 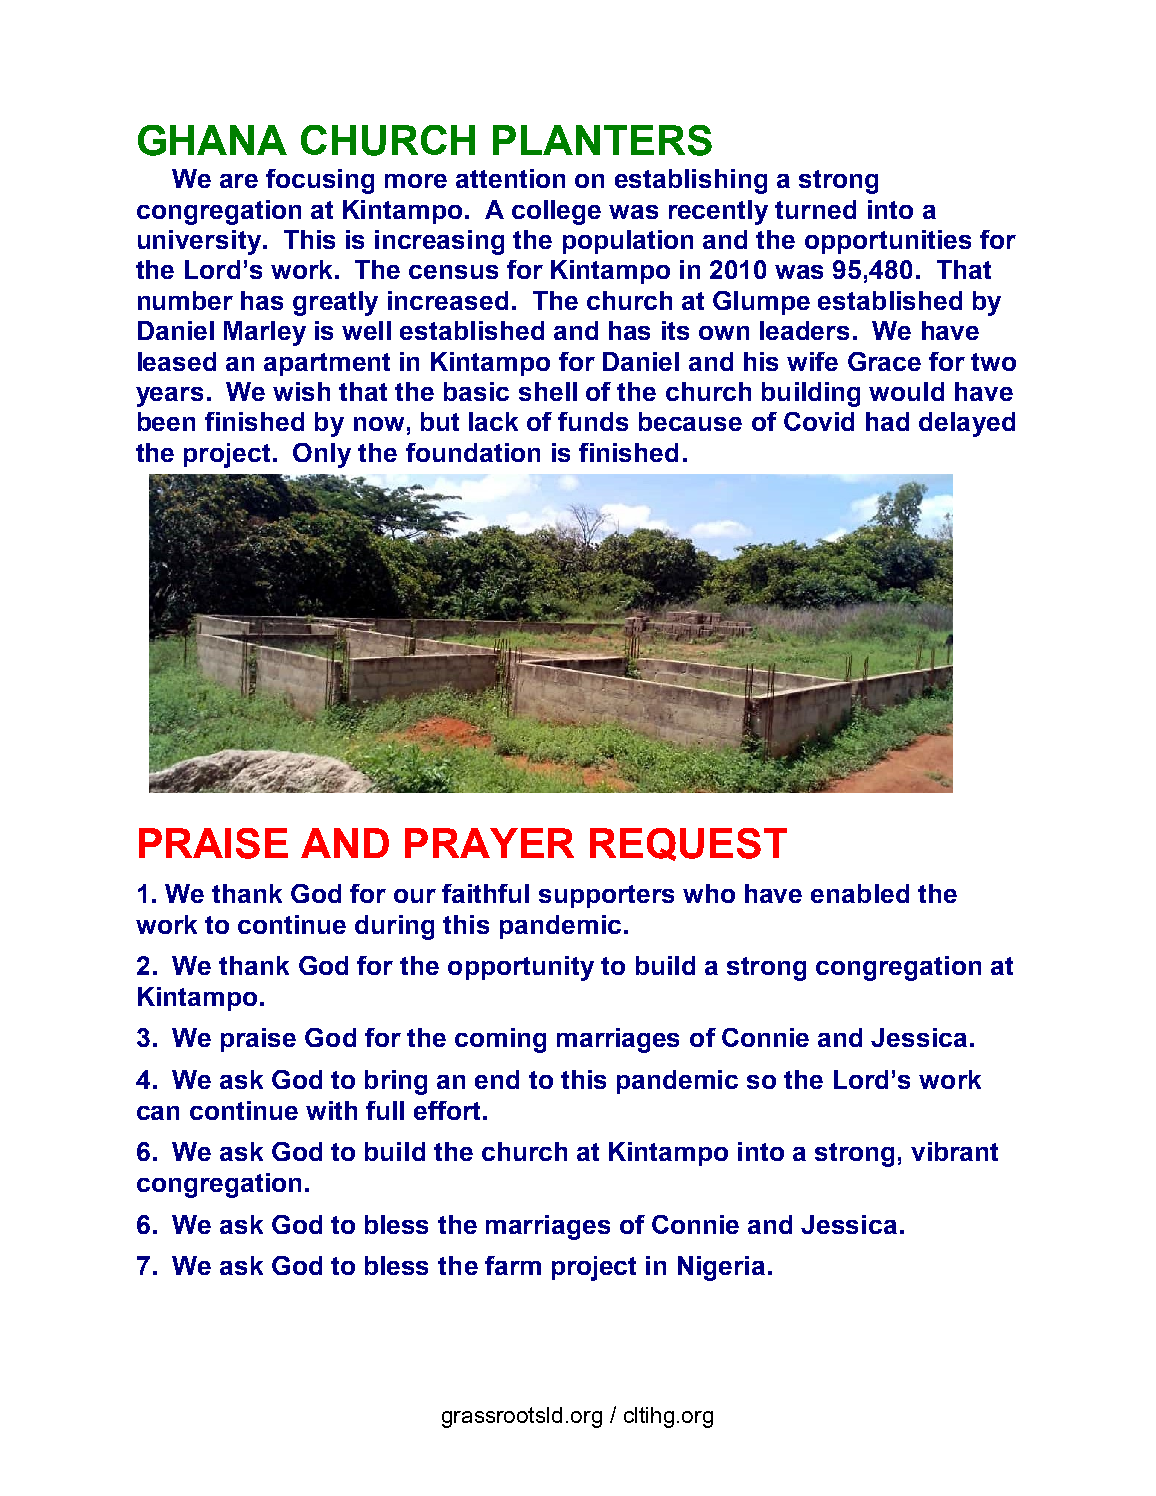 What do you see at coordinates (606, 896) in the image?
I see `supporters` at bounding box center [606, 896].
